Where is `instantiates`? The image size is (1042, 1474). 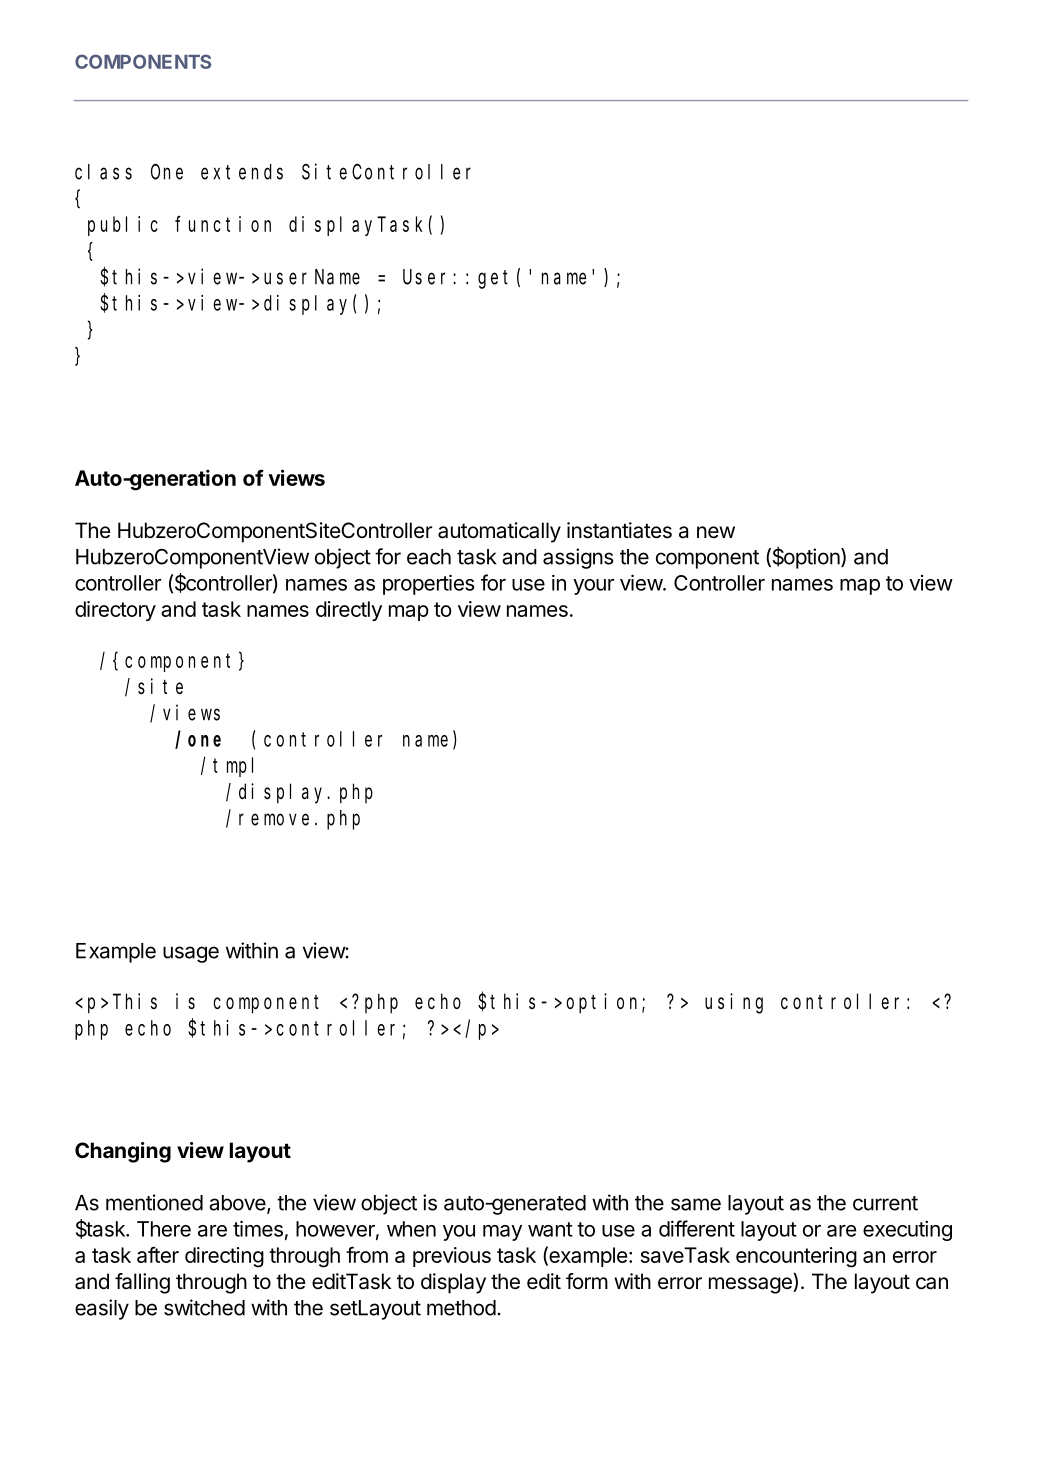
instantiates is located at coordinates (619, 530).
